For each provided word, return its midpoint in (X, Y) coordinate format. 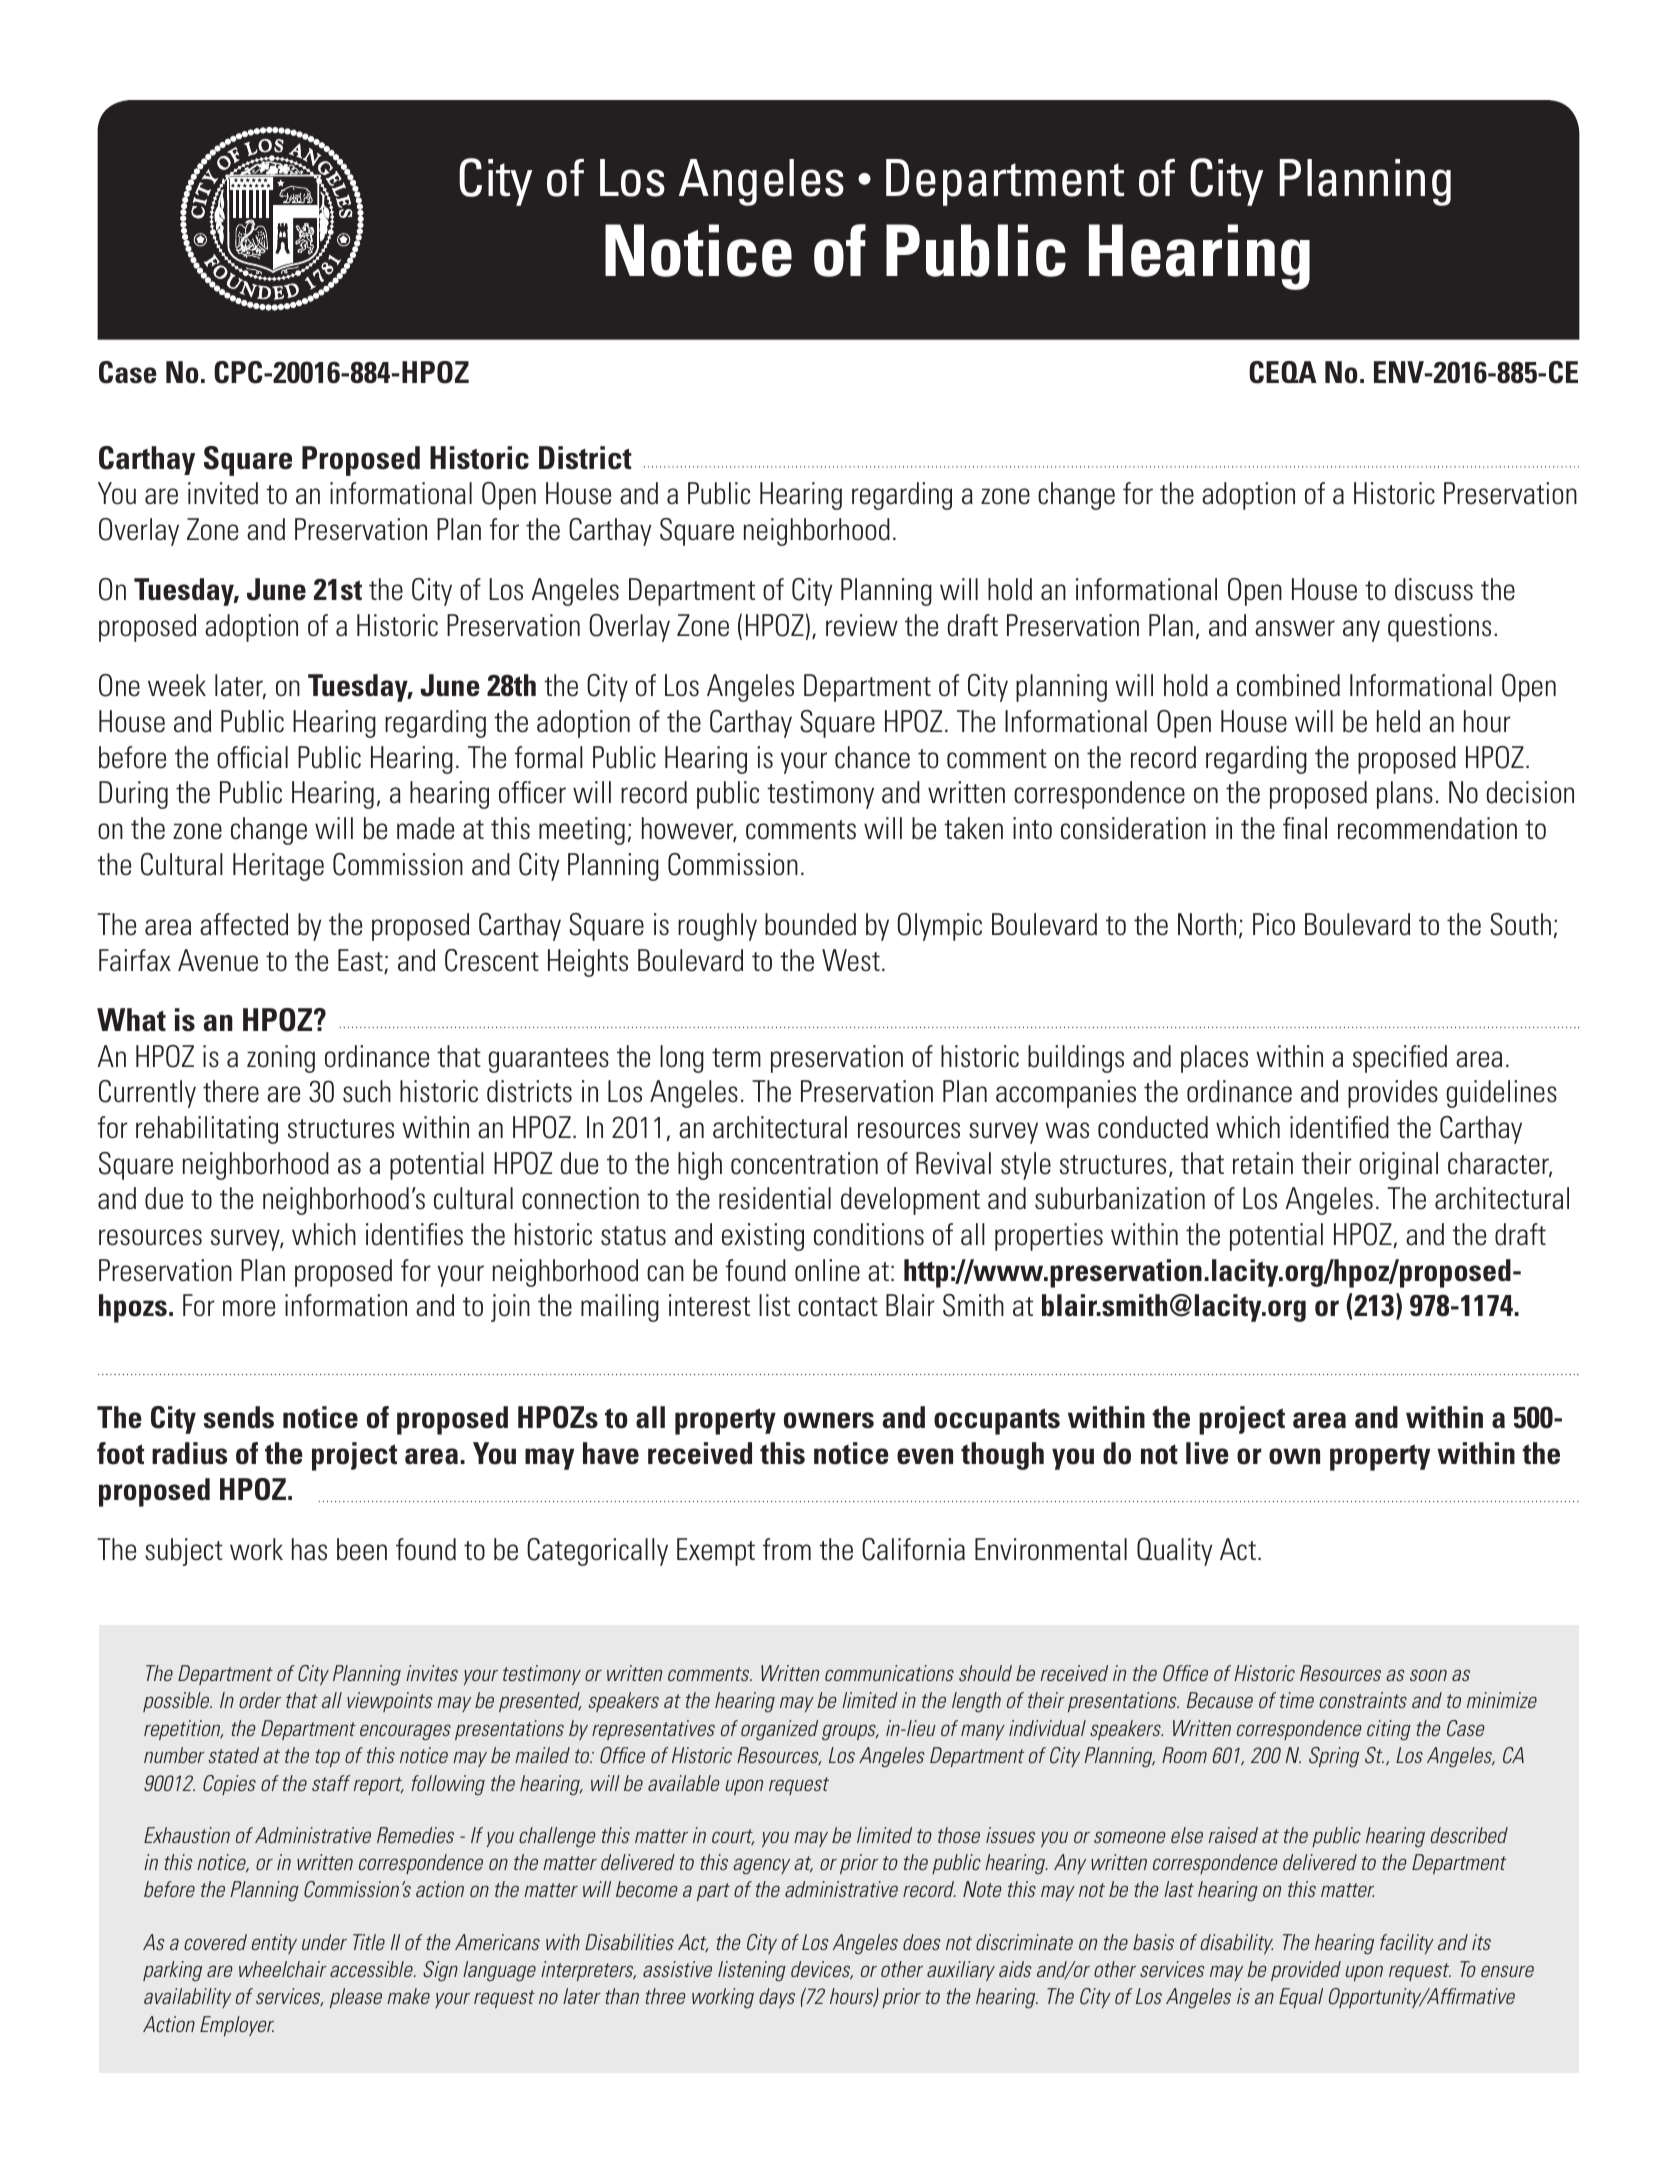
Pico (1274, 924)
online (827, 1270)
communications (889, 1673)
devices (822, 1970)
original (1398, 1166)
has (309, 1549)
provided (1306, 1971)
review (862, 625)
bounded (810, 924)
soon (1428, 1675)
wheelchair (283, 1969)
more (249, 1308)
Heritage (278, 867)
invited (223, 493)
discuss (1434, 589)
